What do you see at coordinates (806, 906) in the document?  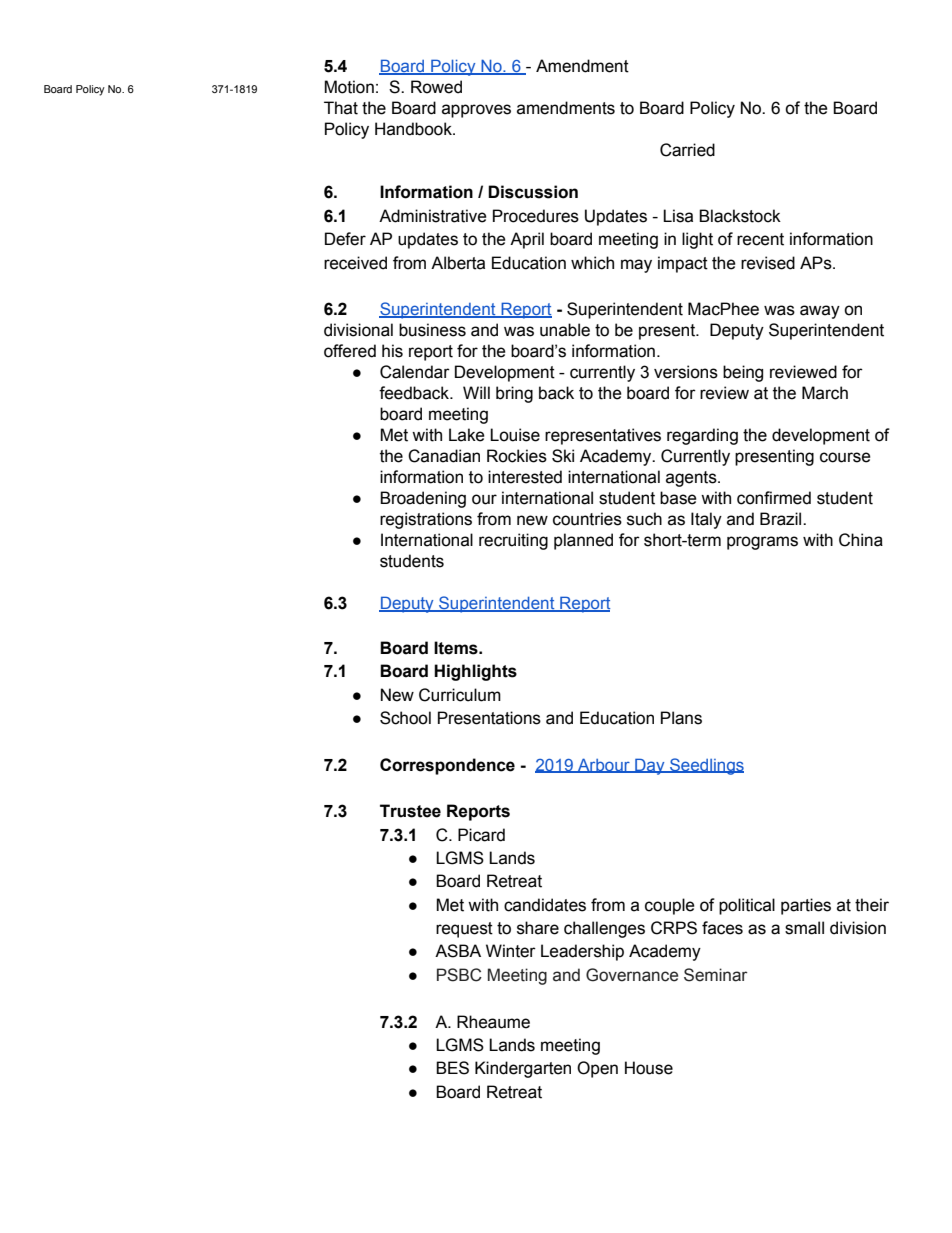 I see `parties` at bounding box center [806, 906].
